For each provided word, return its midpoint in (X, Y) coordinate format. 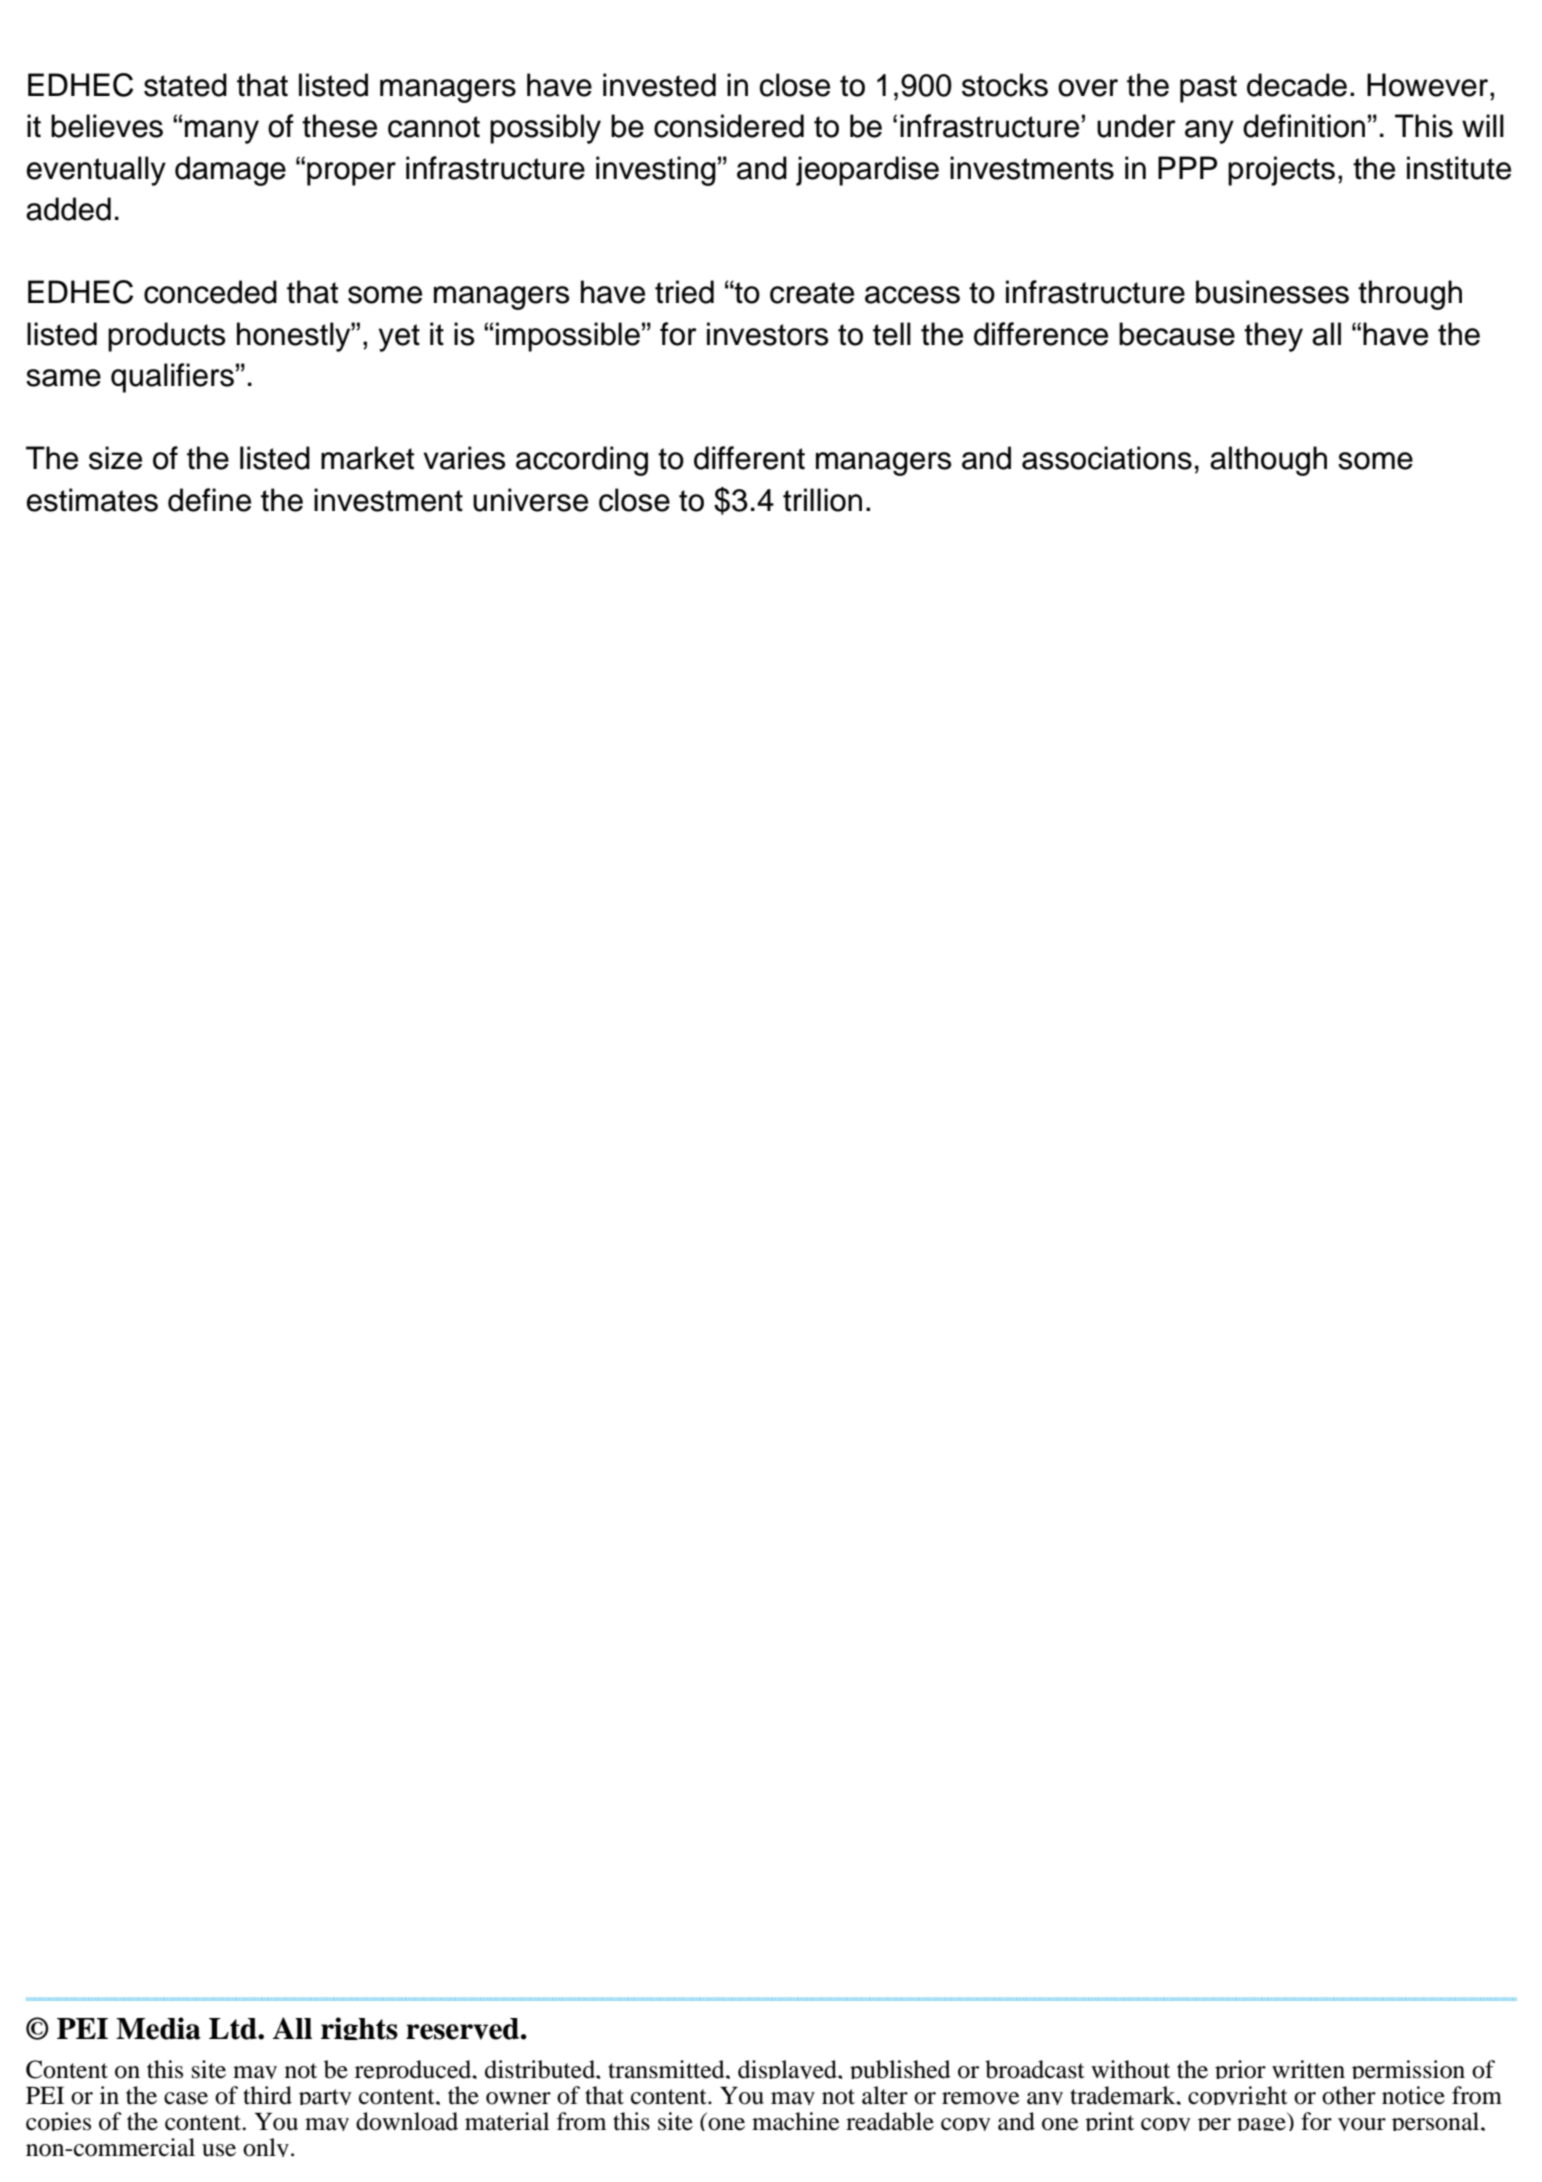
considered (729, 126)
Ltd (234, 2029)
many (222, 132)
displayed (788, 2069)
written (1308, 2069)
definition (1304, 126)
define (209, 500)
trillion (822, 500)
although (1268, 461)
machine (796, 2121)
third (267, 2095)
